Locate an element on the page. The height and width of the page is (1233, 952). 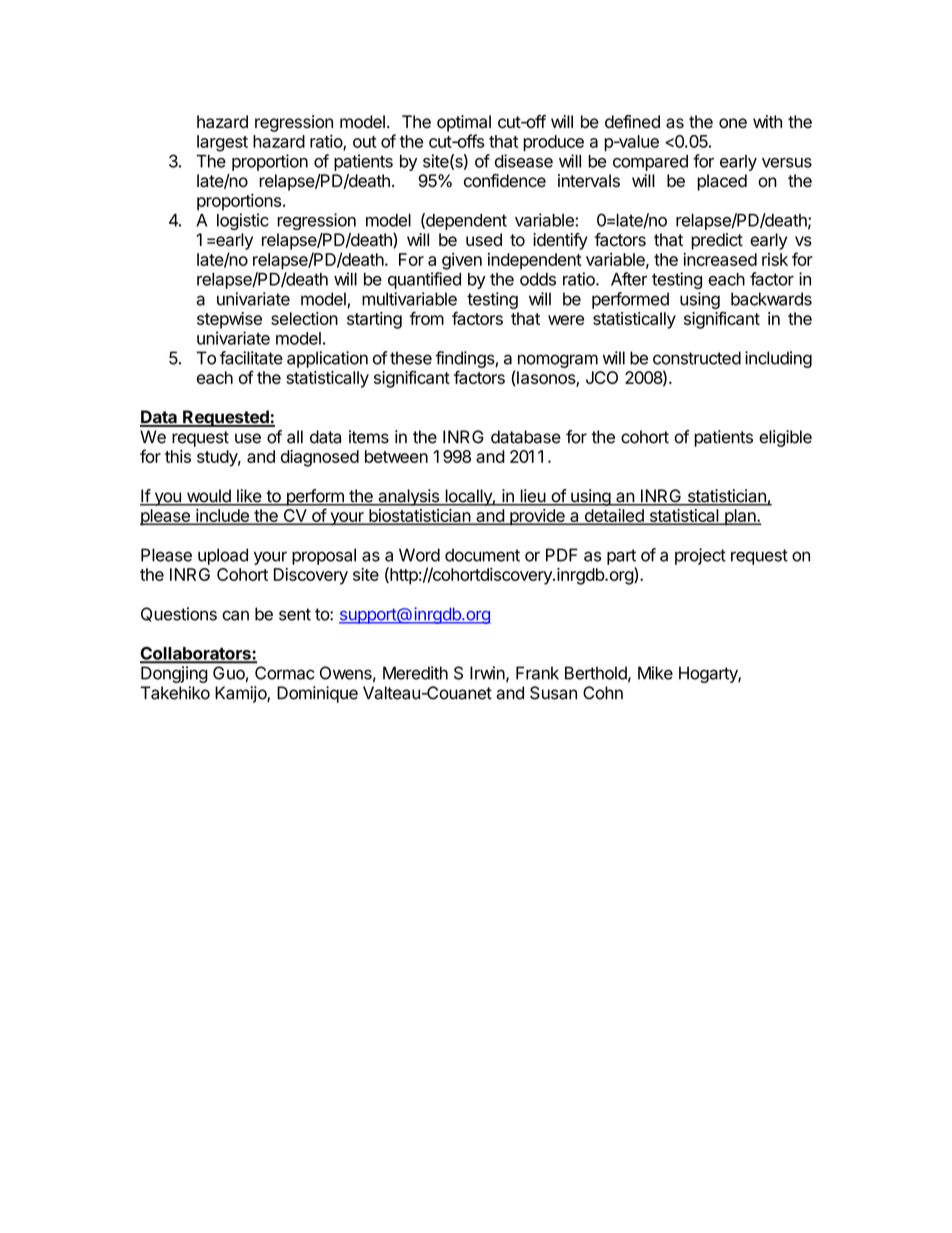
eligible is located at coordinates (785, 438).
